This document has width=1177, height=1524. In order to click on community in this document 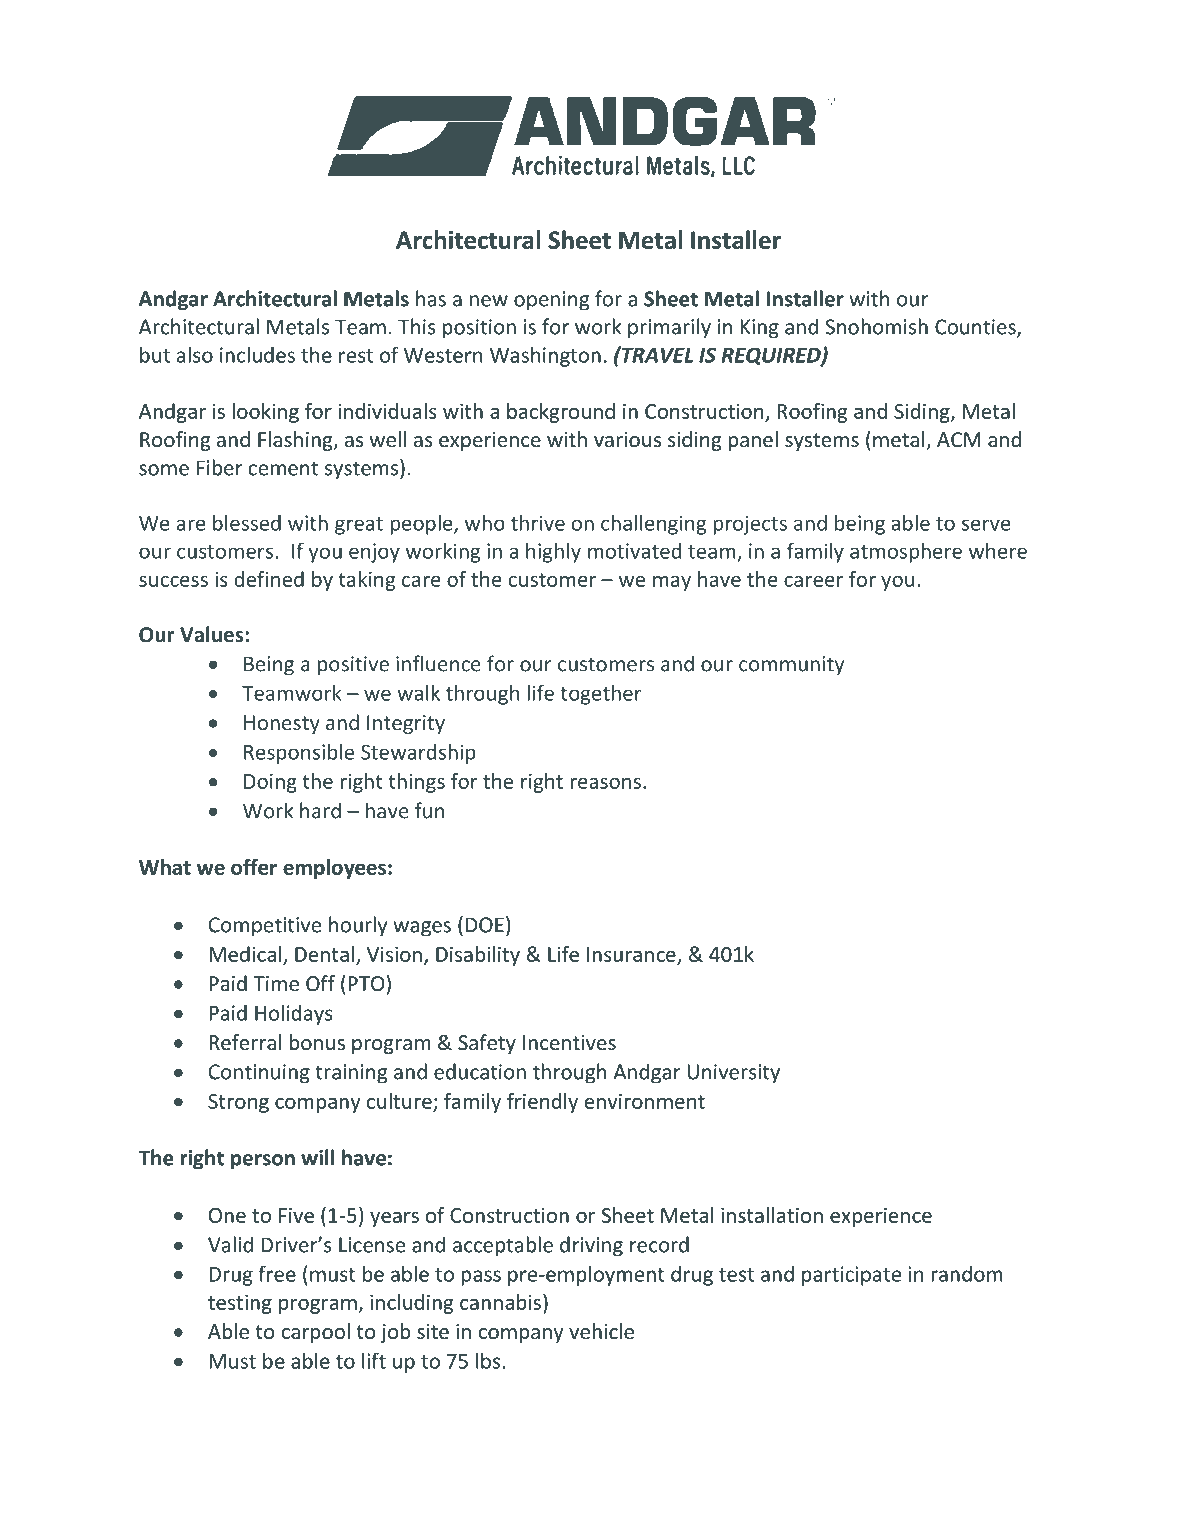, I will do `click(791, 666)`.
